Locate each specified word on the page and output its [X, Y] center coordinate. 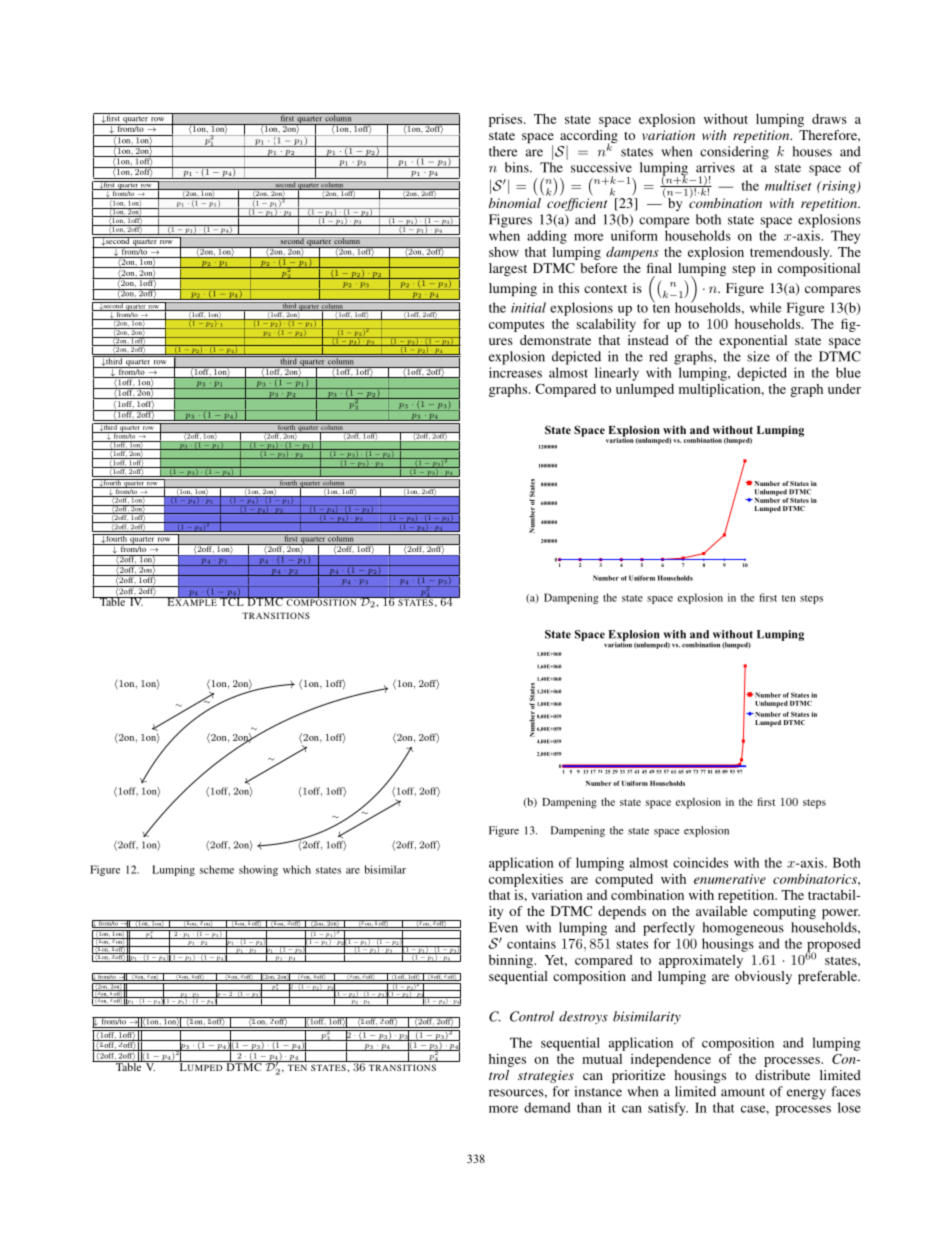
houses [812, 151]
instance [598, 1091]
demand [547, 1107]
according [589, 138]
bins [518, 167]
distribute [782, 1075]
